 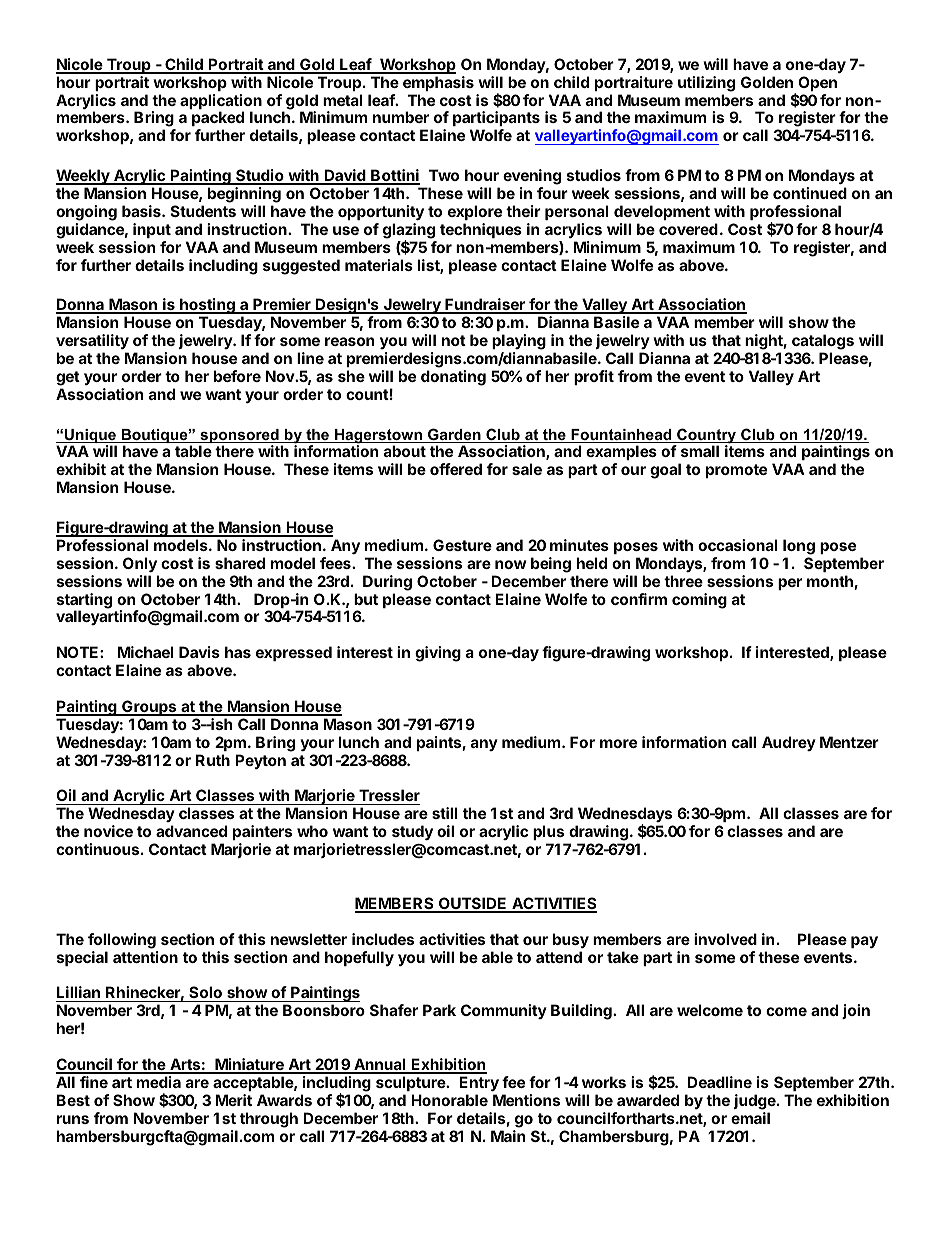 I want to click on advanced, so click(x=191, y=831).
